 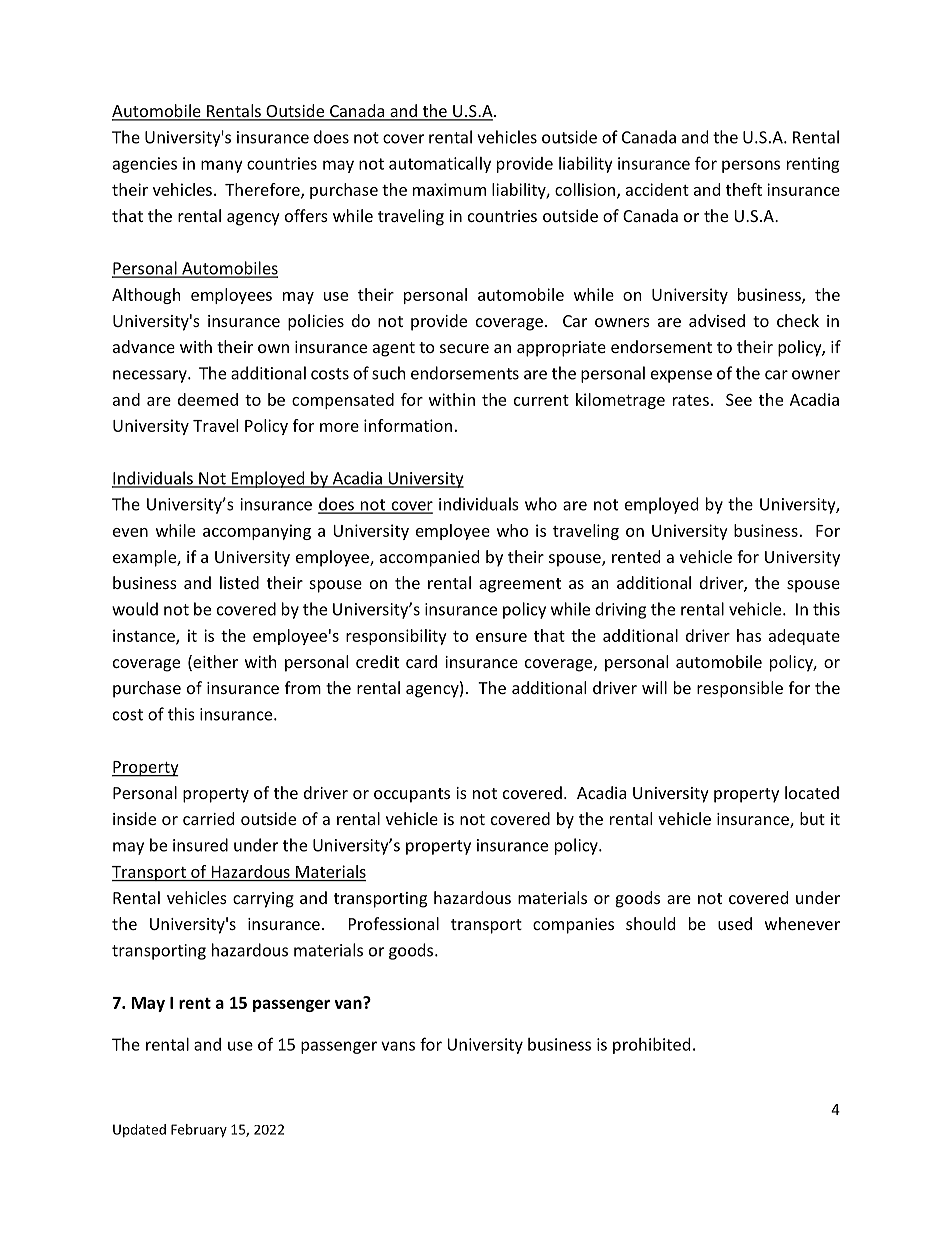 I want to click on theft, so click(x=744, y=189).
